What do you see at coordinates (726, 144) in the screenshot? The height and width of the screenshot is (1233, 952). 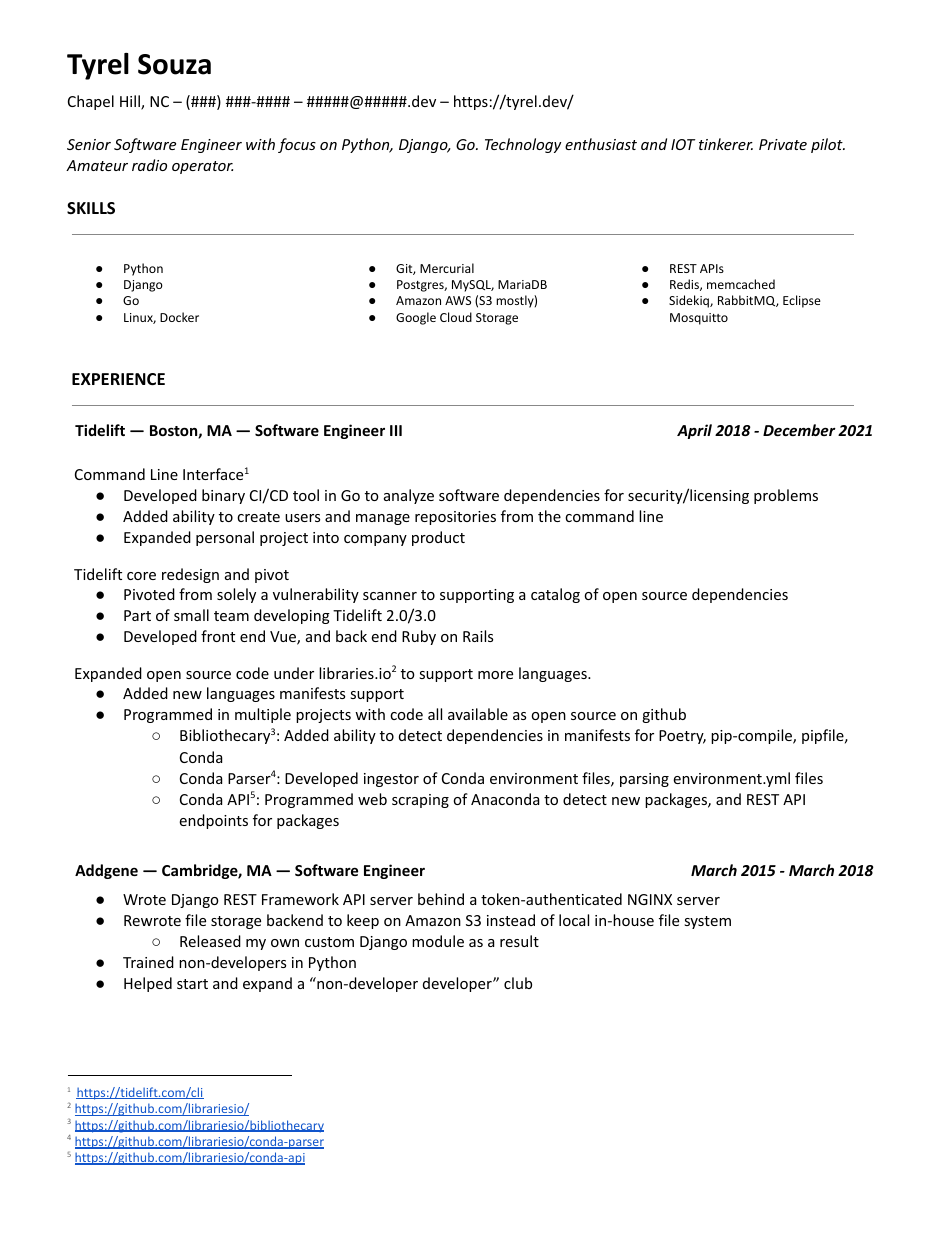 I see `tinkerer` at bounding box center [726, 144].
